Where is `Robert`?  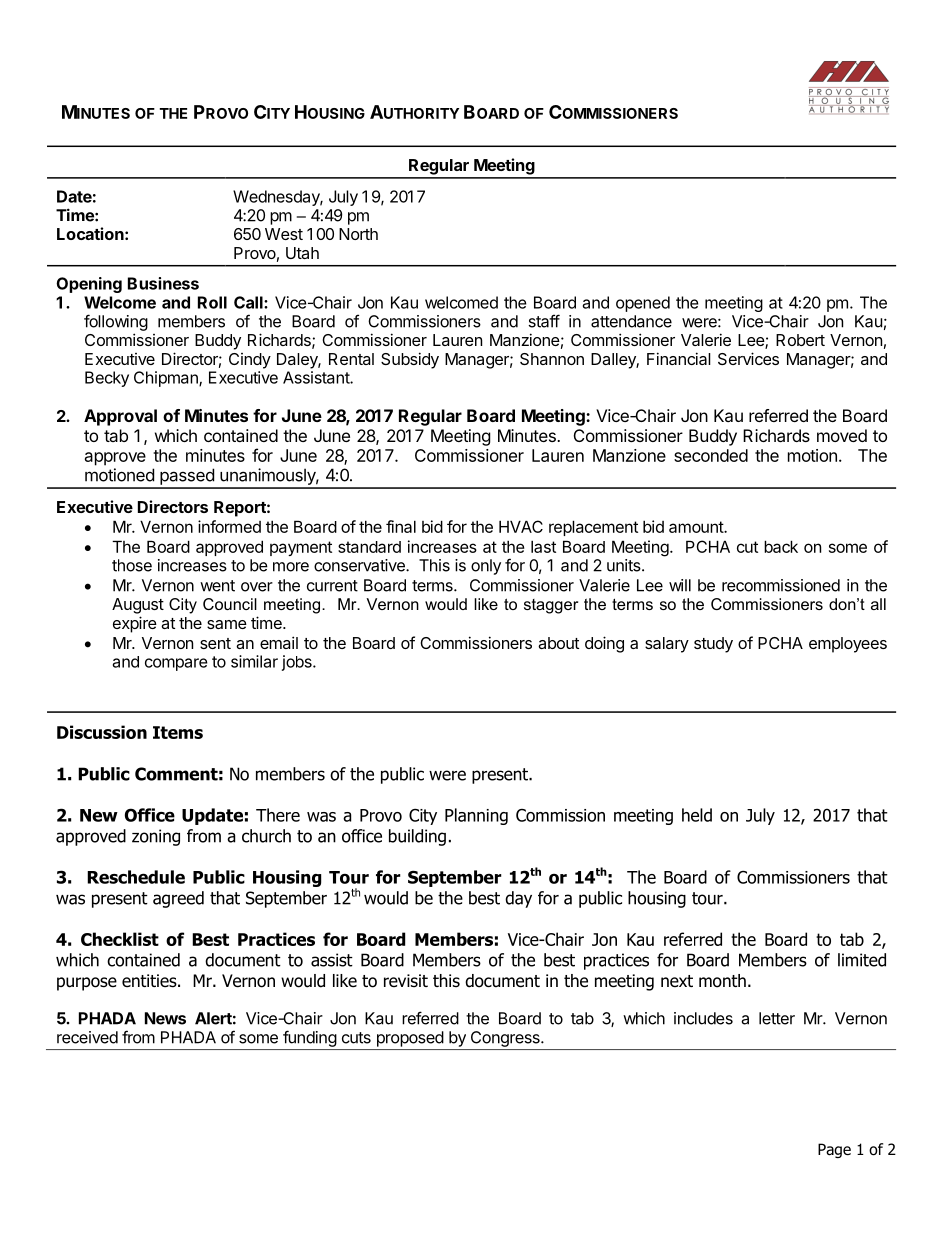
Robert is located at coordinates (800, 340).
